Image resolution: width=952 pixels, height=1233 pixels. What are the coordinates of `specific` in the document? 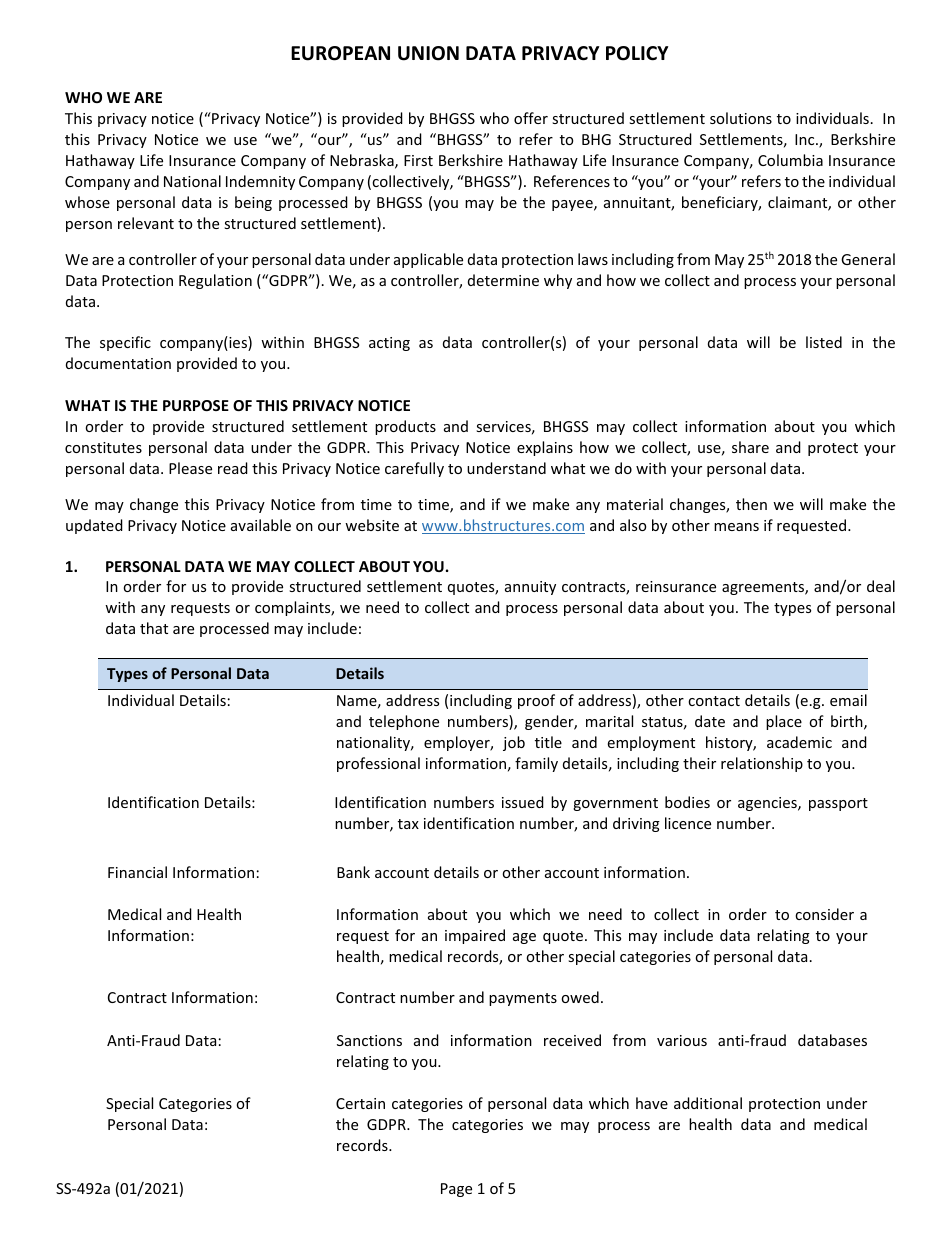 It's located at (125, 343).
